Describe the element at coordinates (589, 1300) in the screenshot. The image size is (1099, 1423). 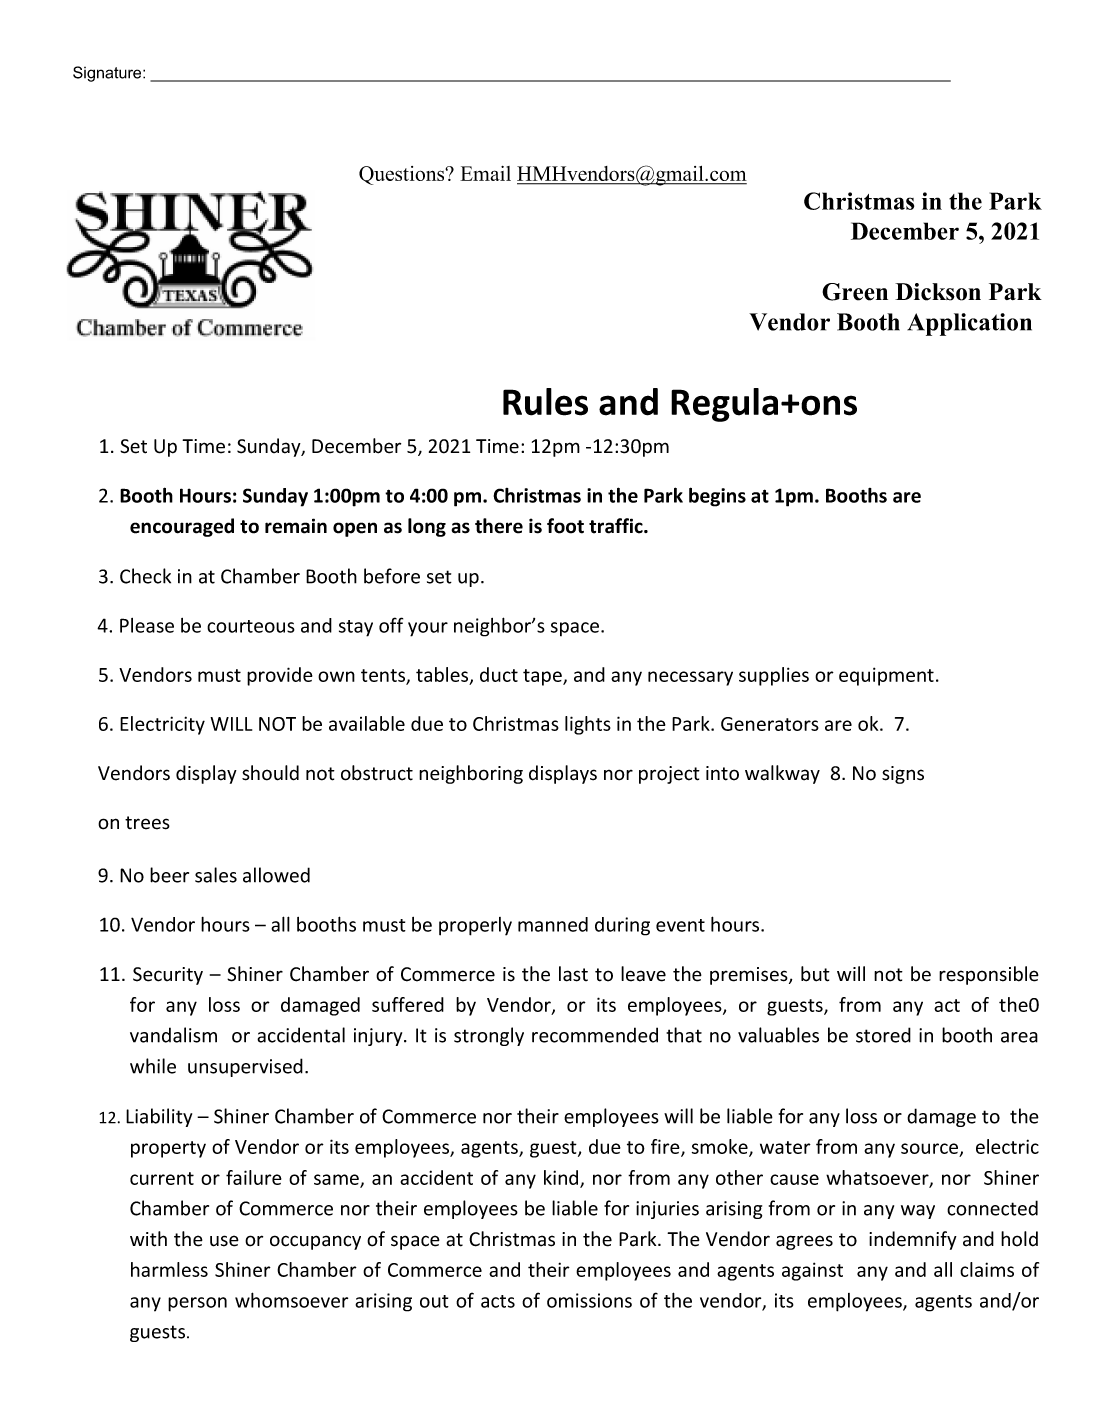
I see `omissions` at that location.
